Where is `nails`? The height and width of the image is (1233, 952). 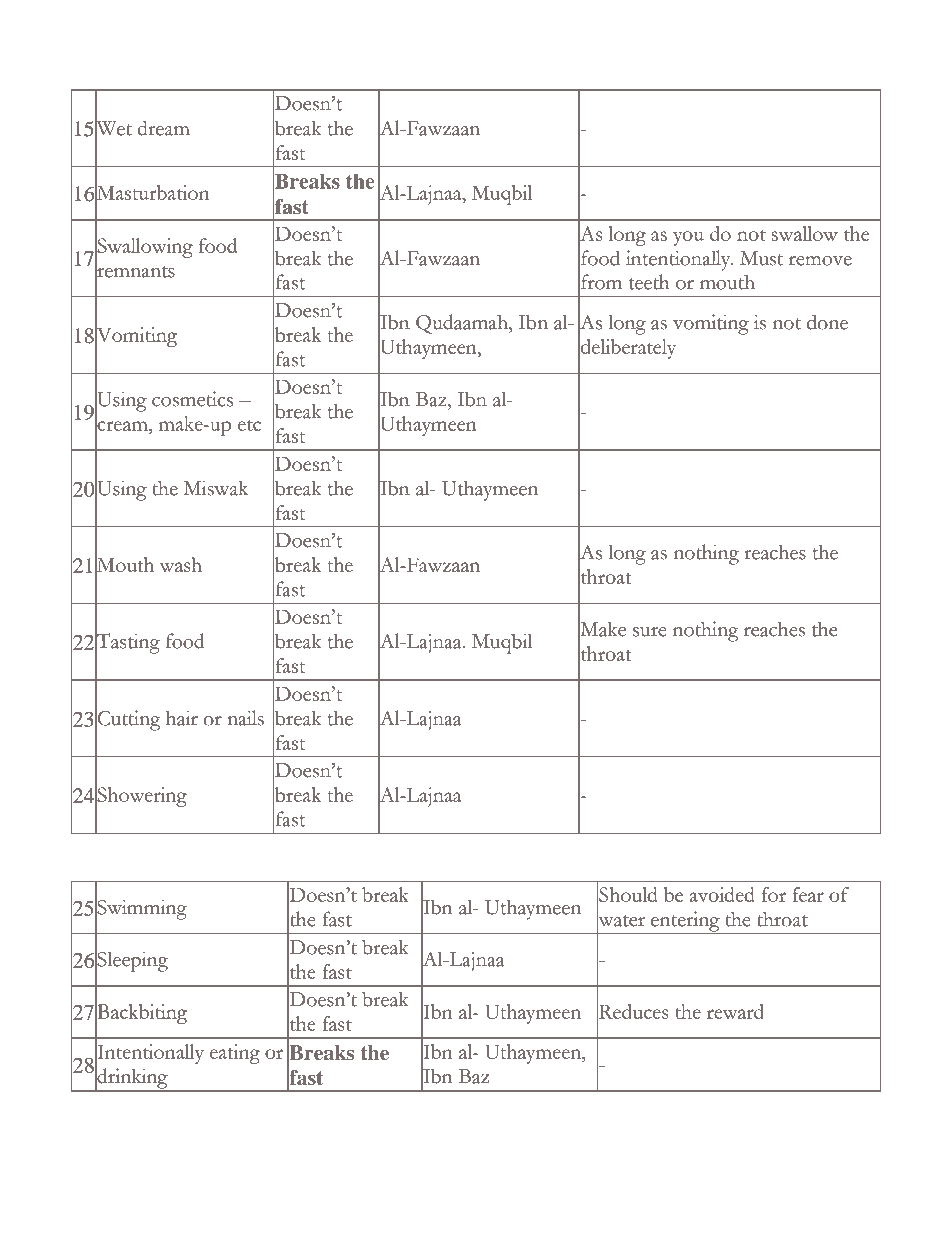
nails is located at coordinates (245, 718).
